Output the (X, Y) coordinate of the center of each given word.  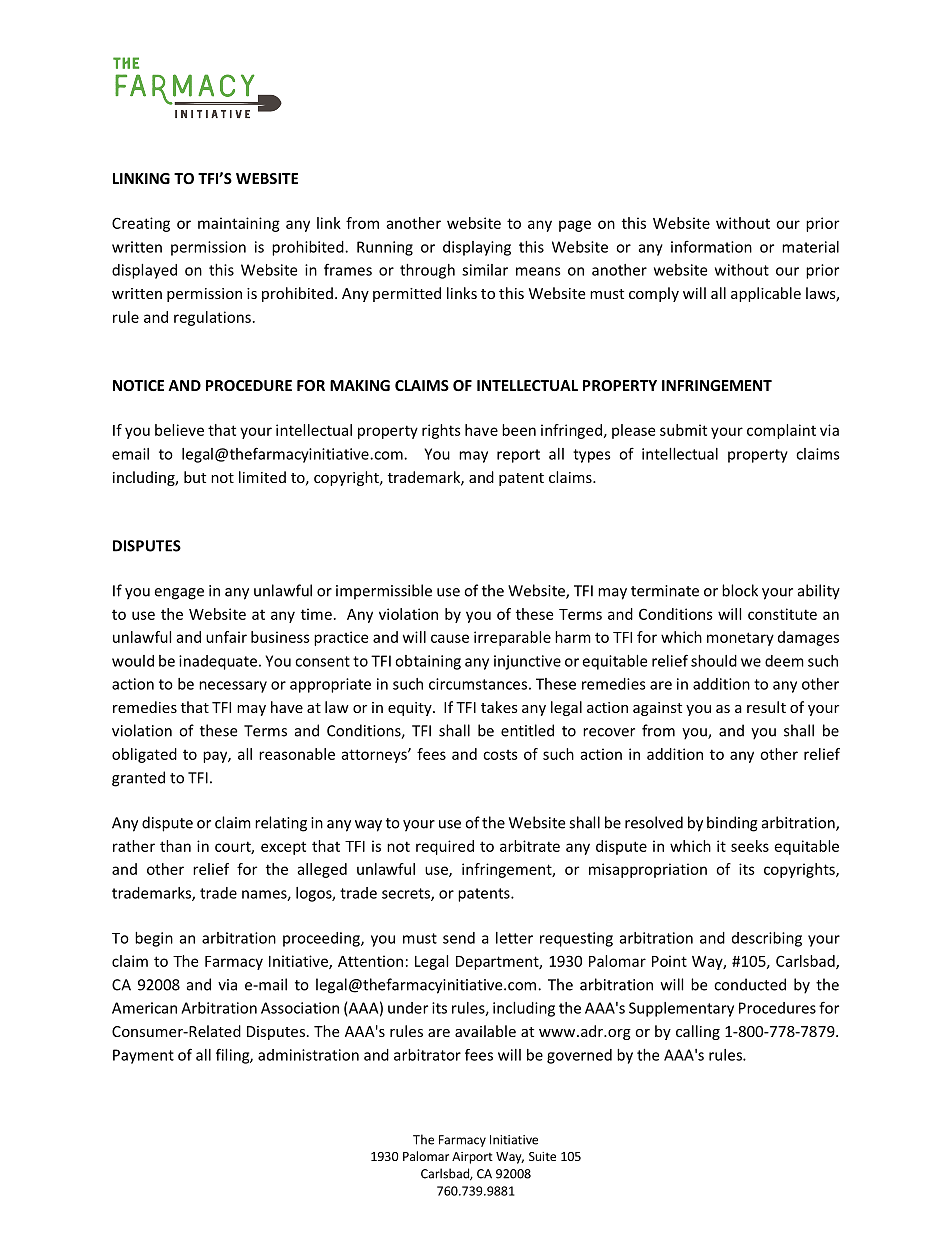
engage (179, 594)
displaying (477, 248)
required (445, 847)
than (175, 846)
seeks (750, 846)
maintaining (239, 224)
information (711, 246)
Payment (143, 1056)
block (740, 590)
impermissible (384, 592)
